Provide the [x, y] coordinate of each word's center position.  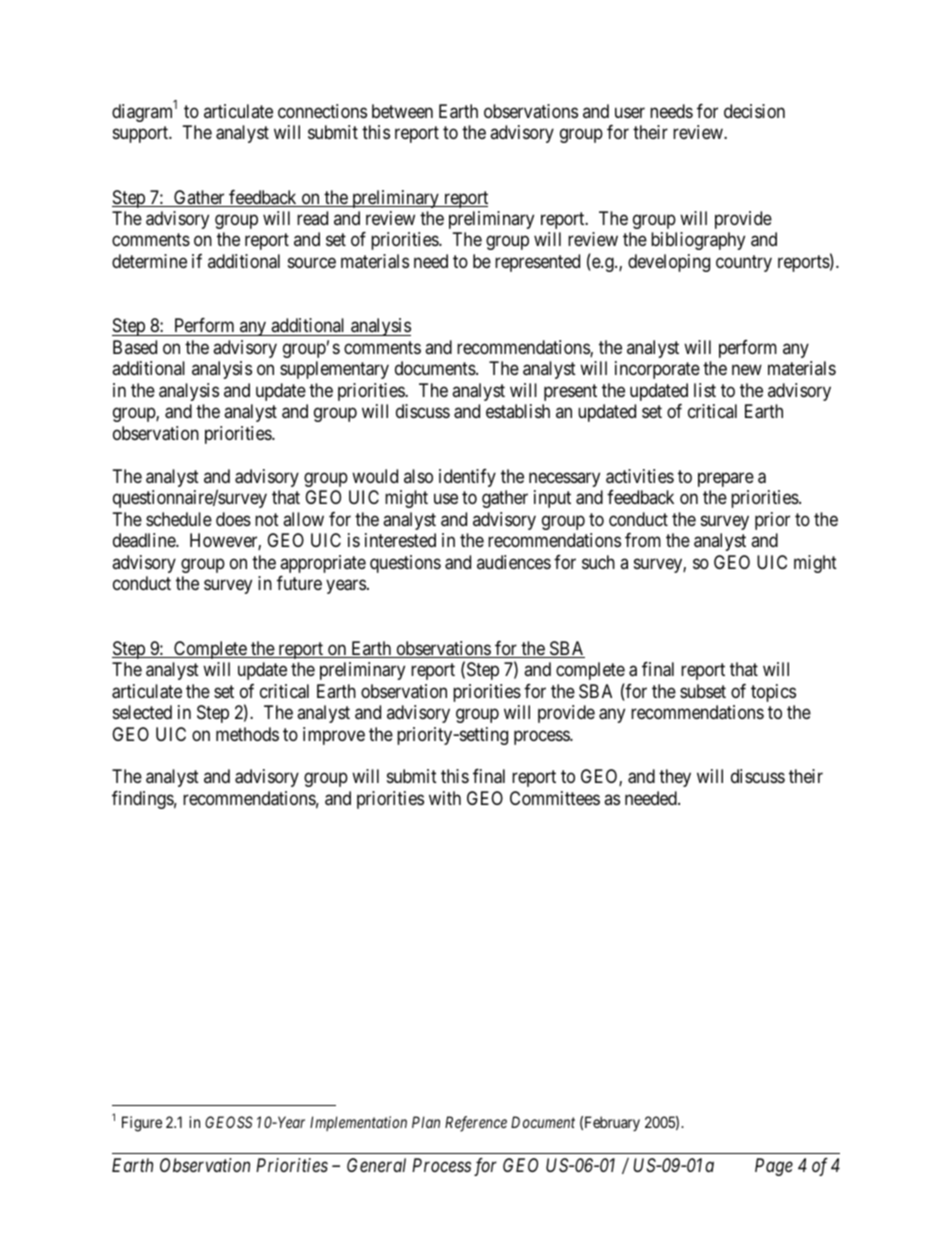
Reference [476, 1124]
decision [754, 111]
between [402, 111]
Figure [142, 1124]
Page [774, 1167]
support [142, 134]
